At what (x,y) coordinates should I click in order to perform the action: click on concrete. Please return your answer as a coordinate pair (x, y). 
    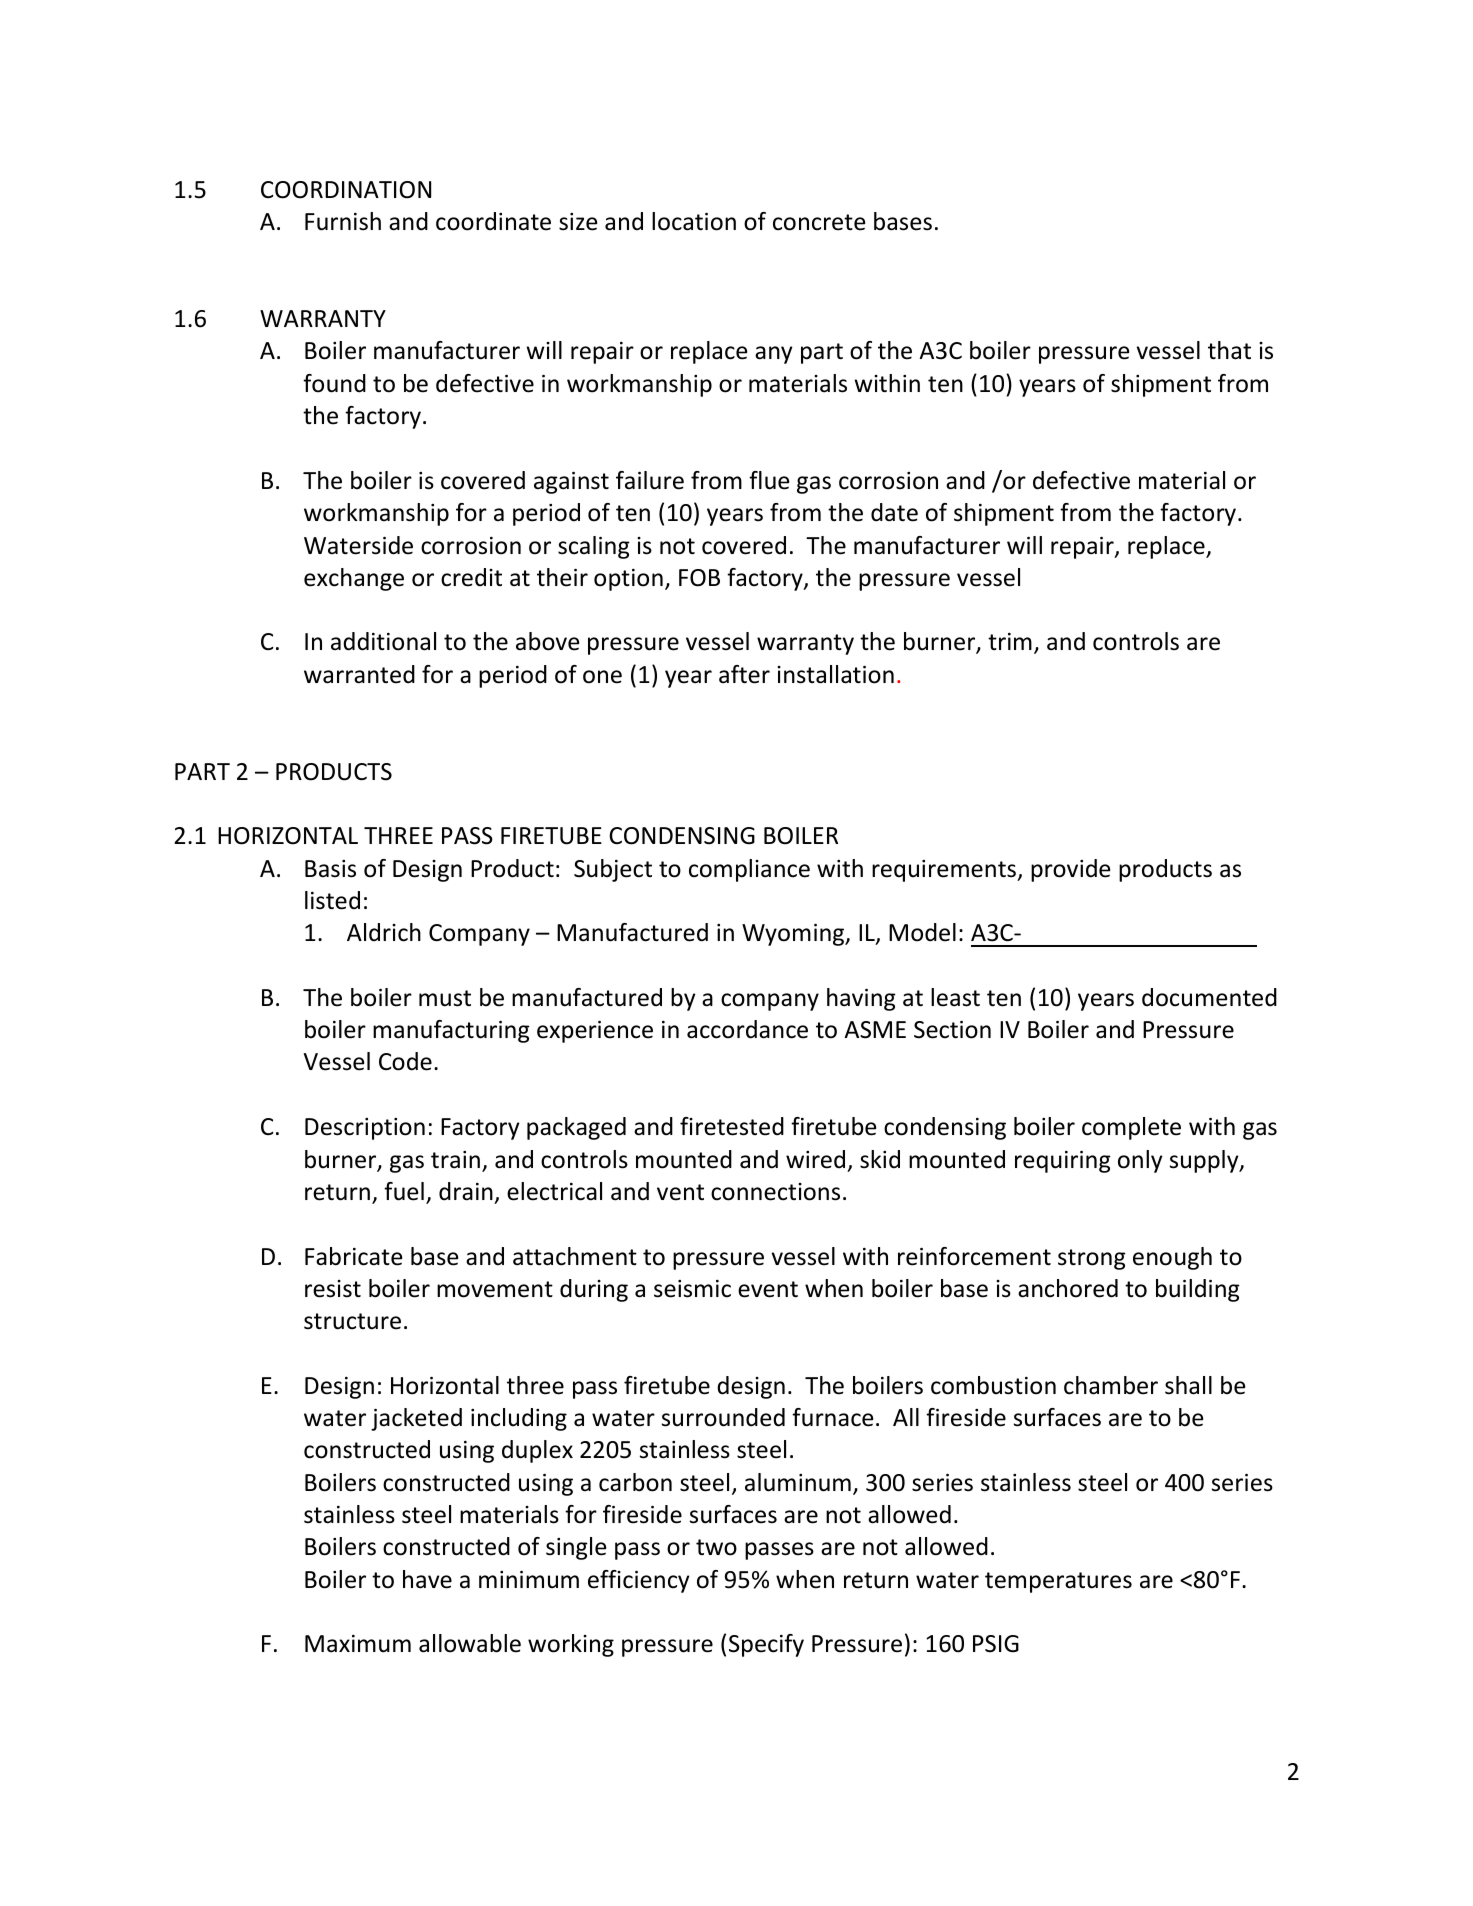
    Looking at the image, I should click on (819, 222).
